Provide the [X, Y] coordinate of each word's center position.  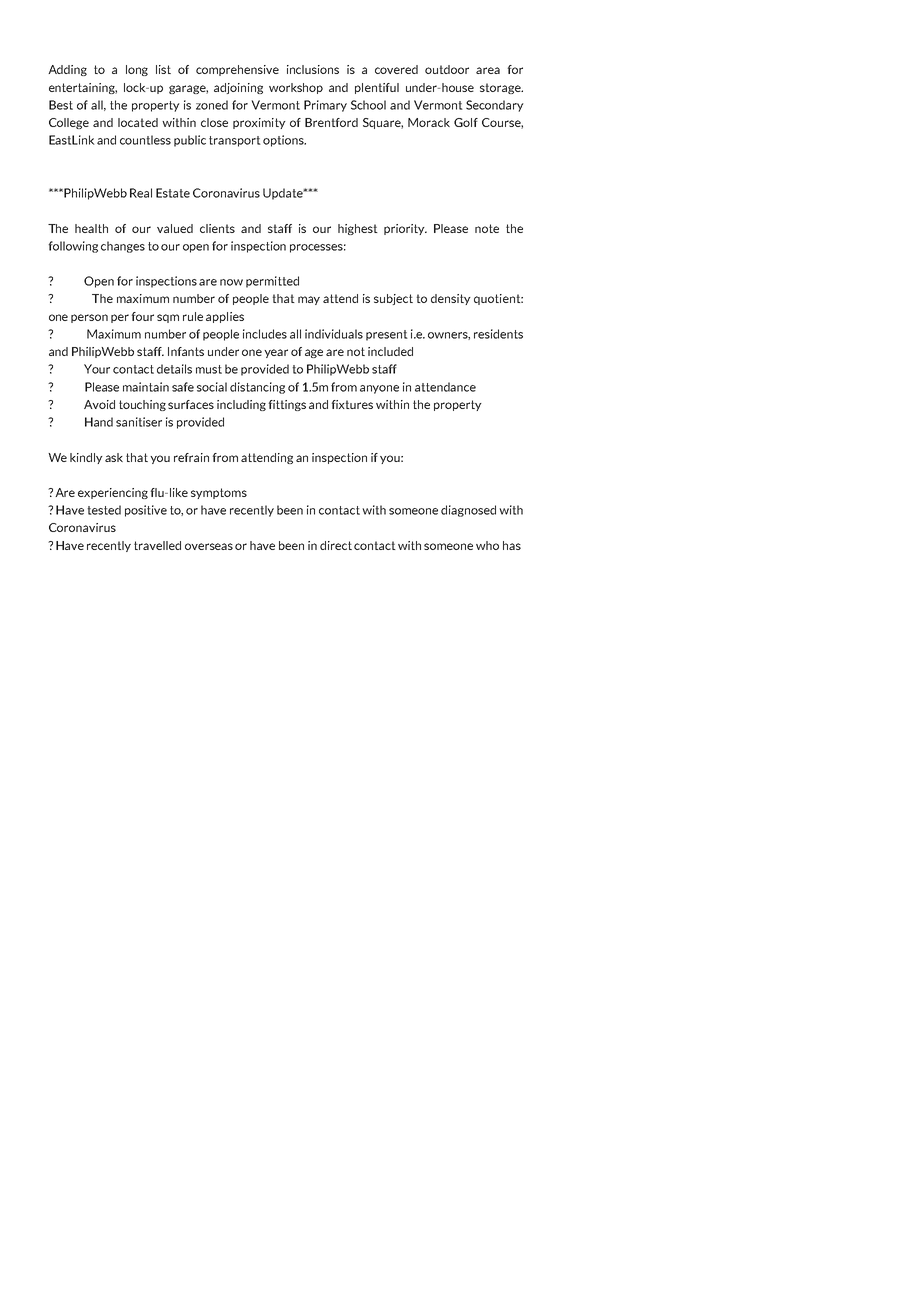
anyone [379, 389]
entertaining [83, 88]
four [142, 316]
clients [217, 228]
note [487, 228]
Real [141, 193]
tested [104, 510]
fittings [287, 405]
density [451, 299]
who [487, 545]
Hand [99, 422]
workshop [296, 88]
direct [336, 545]
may [309, 300]
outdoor [447, 69]
